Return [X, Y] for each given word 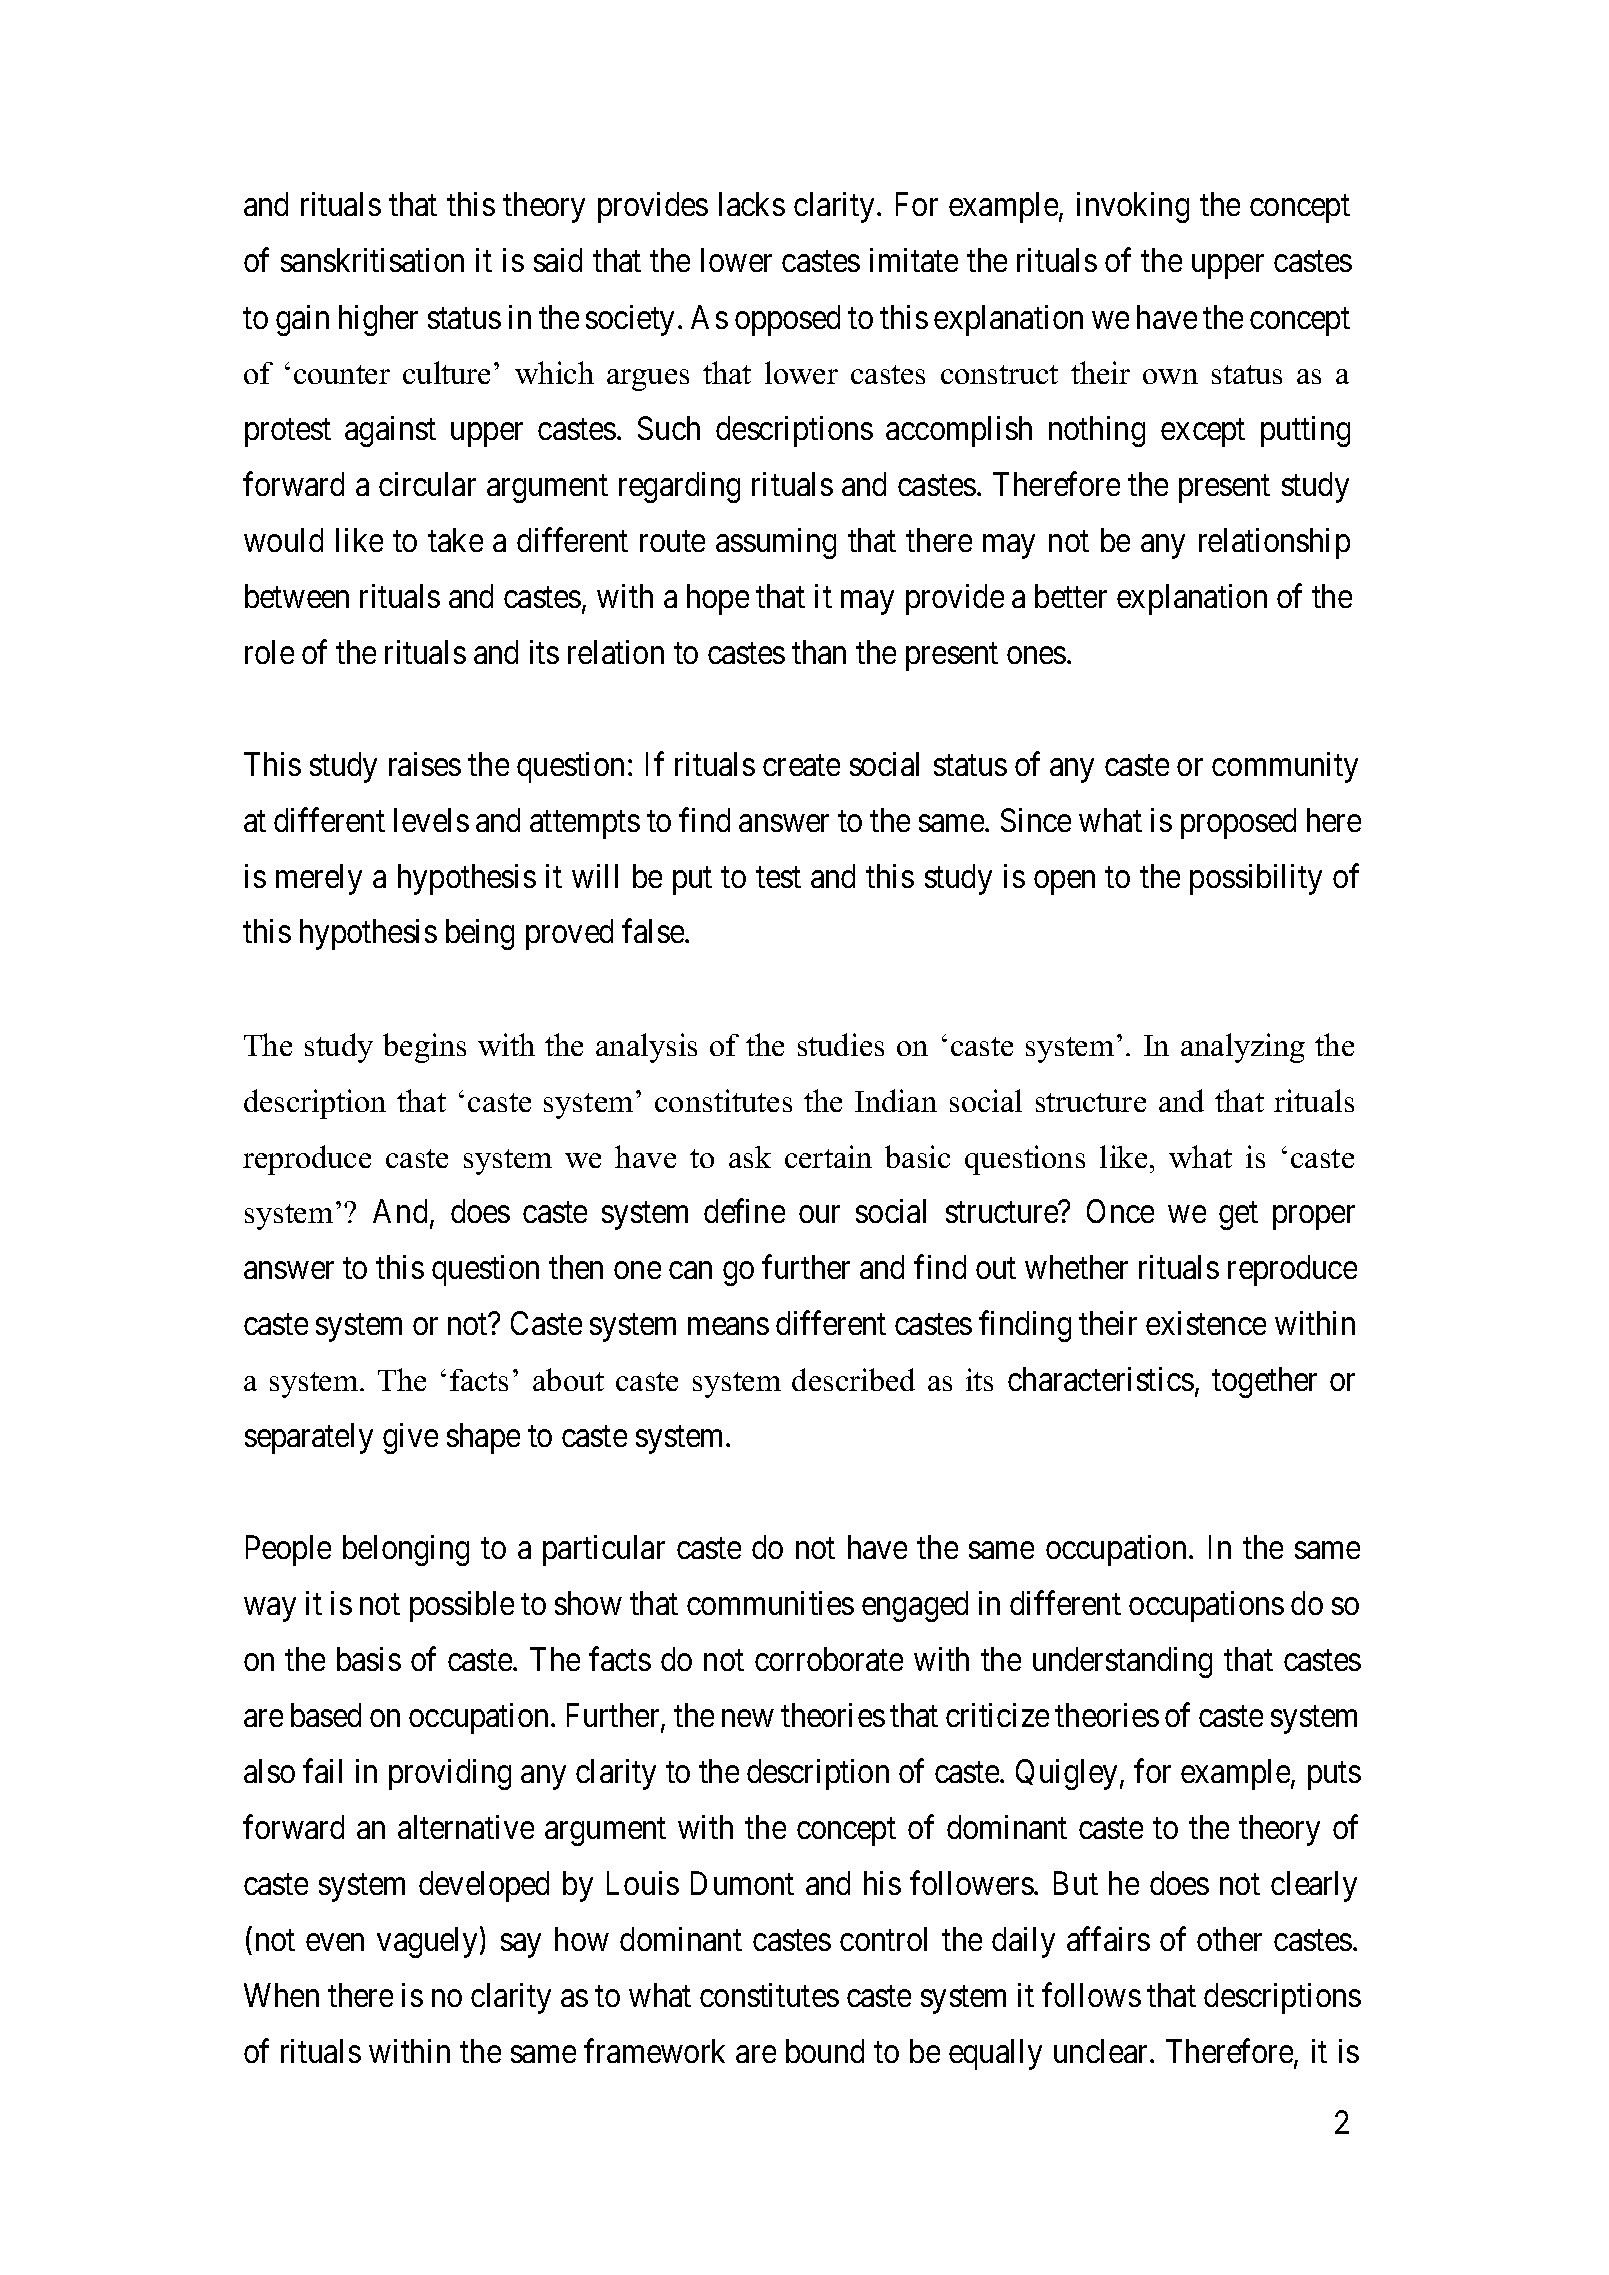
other [1229, 1939]
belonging [406, 1550]
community [1285, 767]
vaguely [429, 1942]
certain [828, 1156]
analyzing [1243, 1048]
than [819, 652]
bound [825, 2051]
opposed [787, 320]
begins [424, 1048]
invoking [1133, 207]
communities [770, 1603]
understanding [1122, 1662]
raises [425, 764]
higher [378, 320]
